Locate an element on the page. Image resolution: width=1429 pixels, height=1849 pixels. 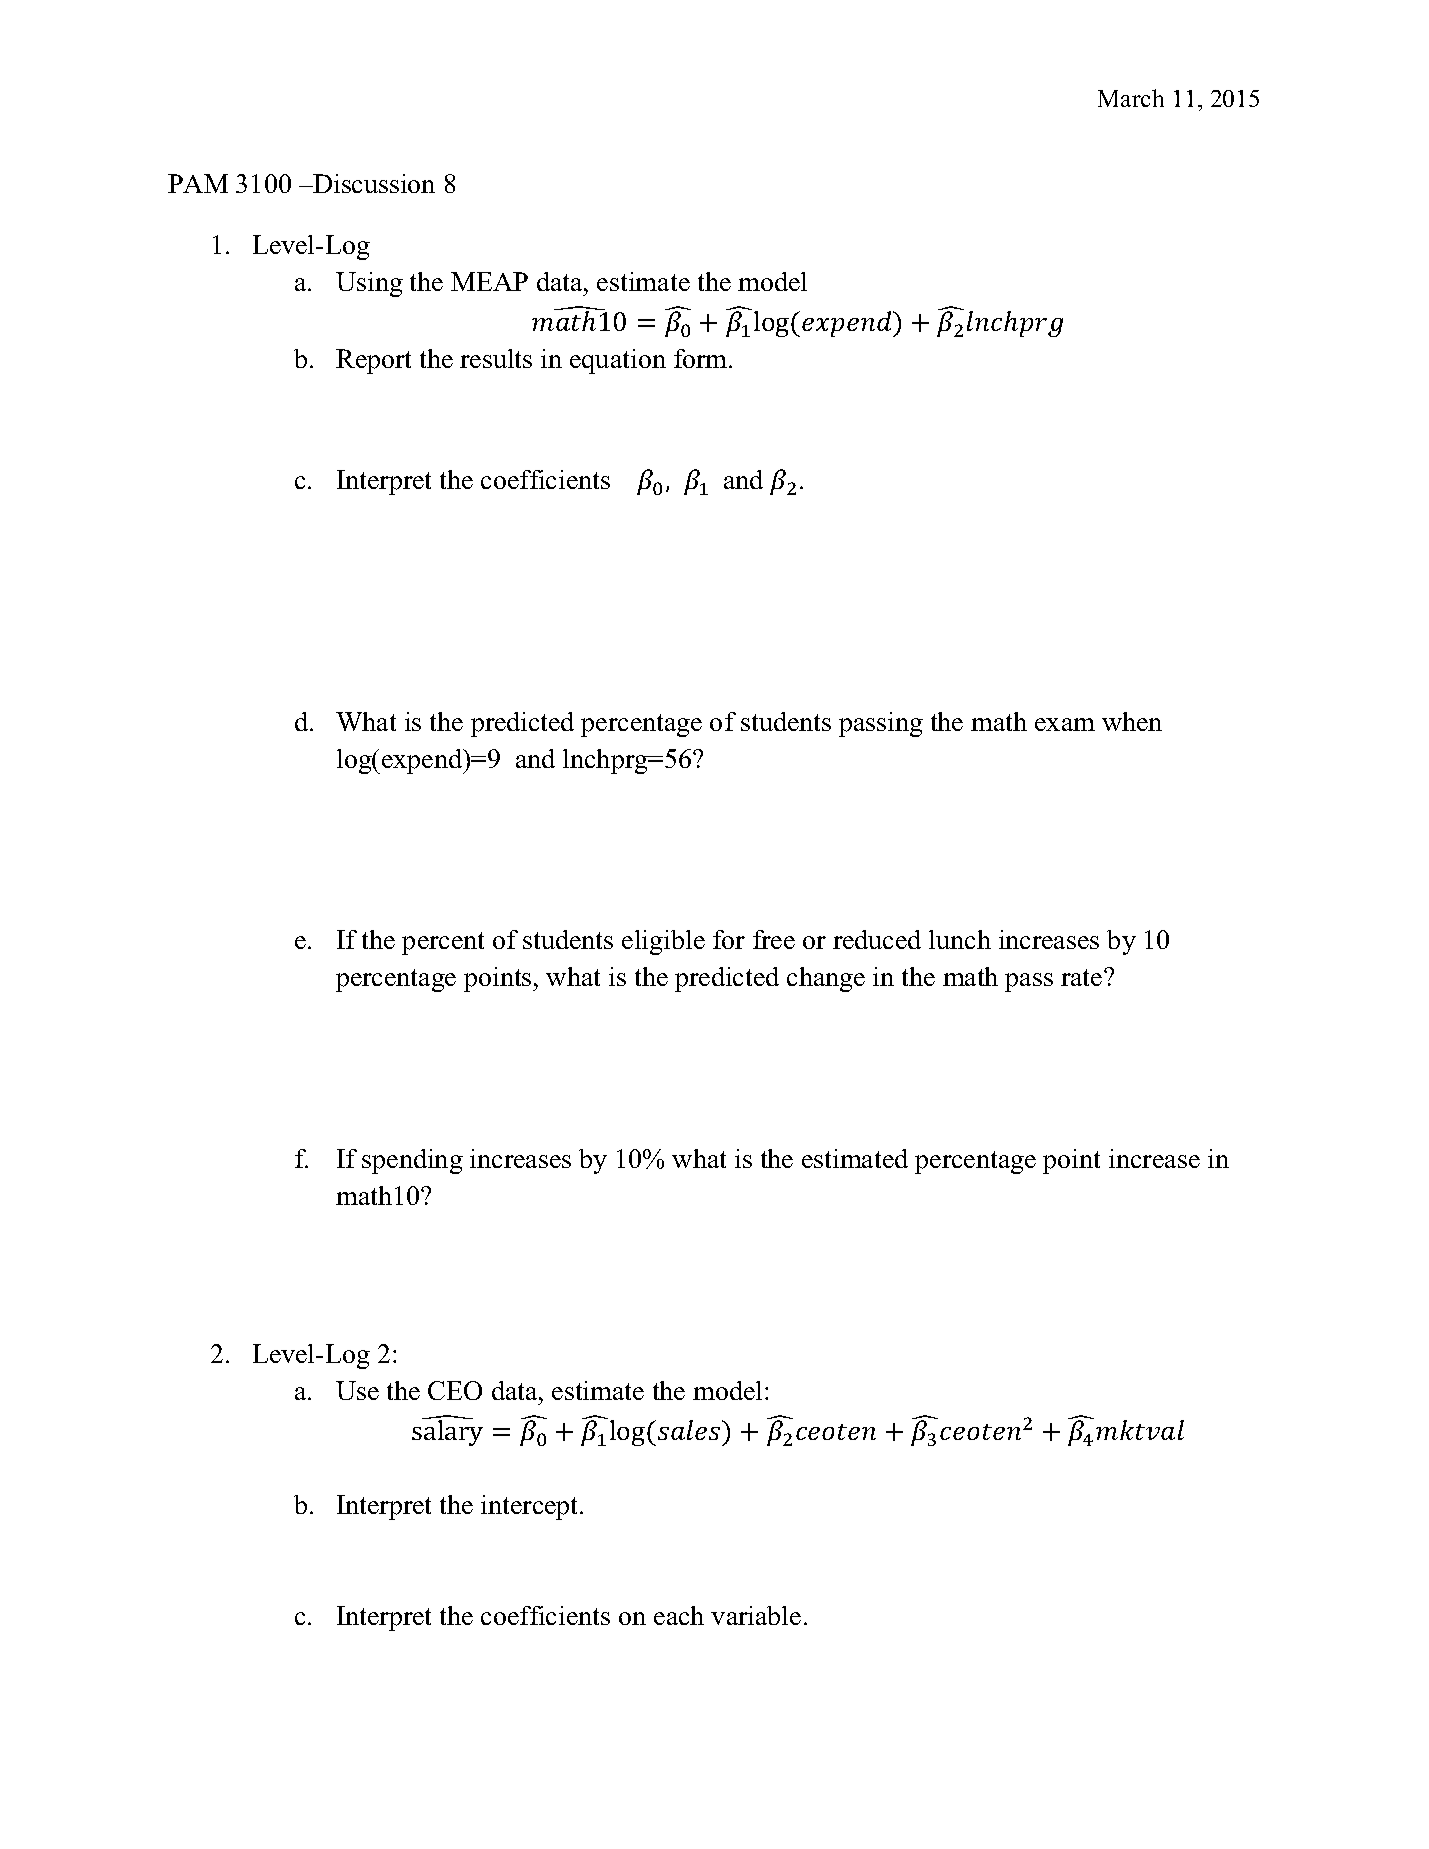
lunch is located at coordinates (960, 939).
